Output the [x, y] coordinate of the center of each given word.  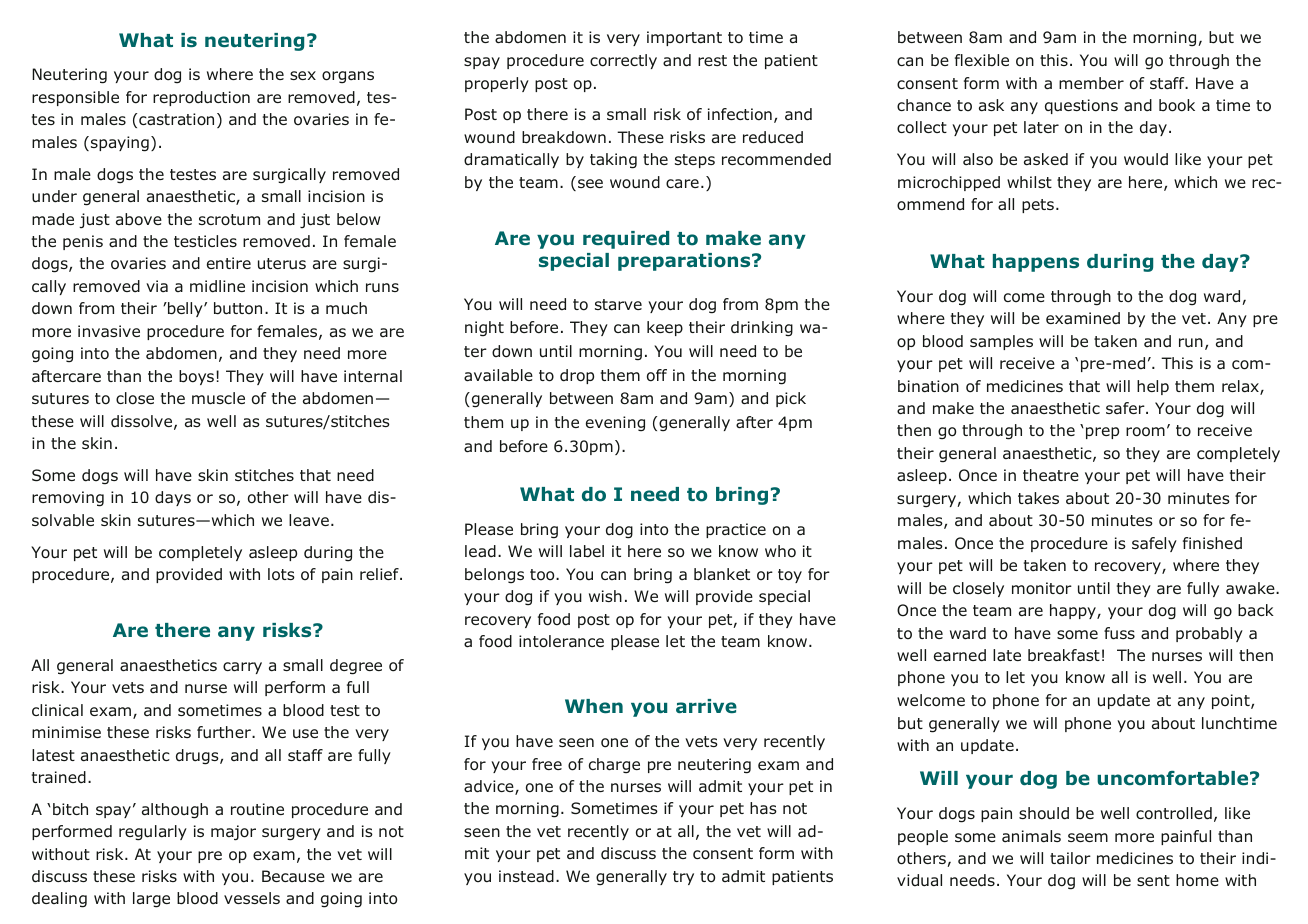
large [151, 900]
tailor [1070, 858]
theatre [1051, 475]
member [1091, 83]
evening [615, 424]
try [683, 878]
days [173, 498]
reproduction [201, 98]
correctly [623, 61]
